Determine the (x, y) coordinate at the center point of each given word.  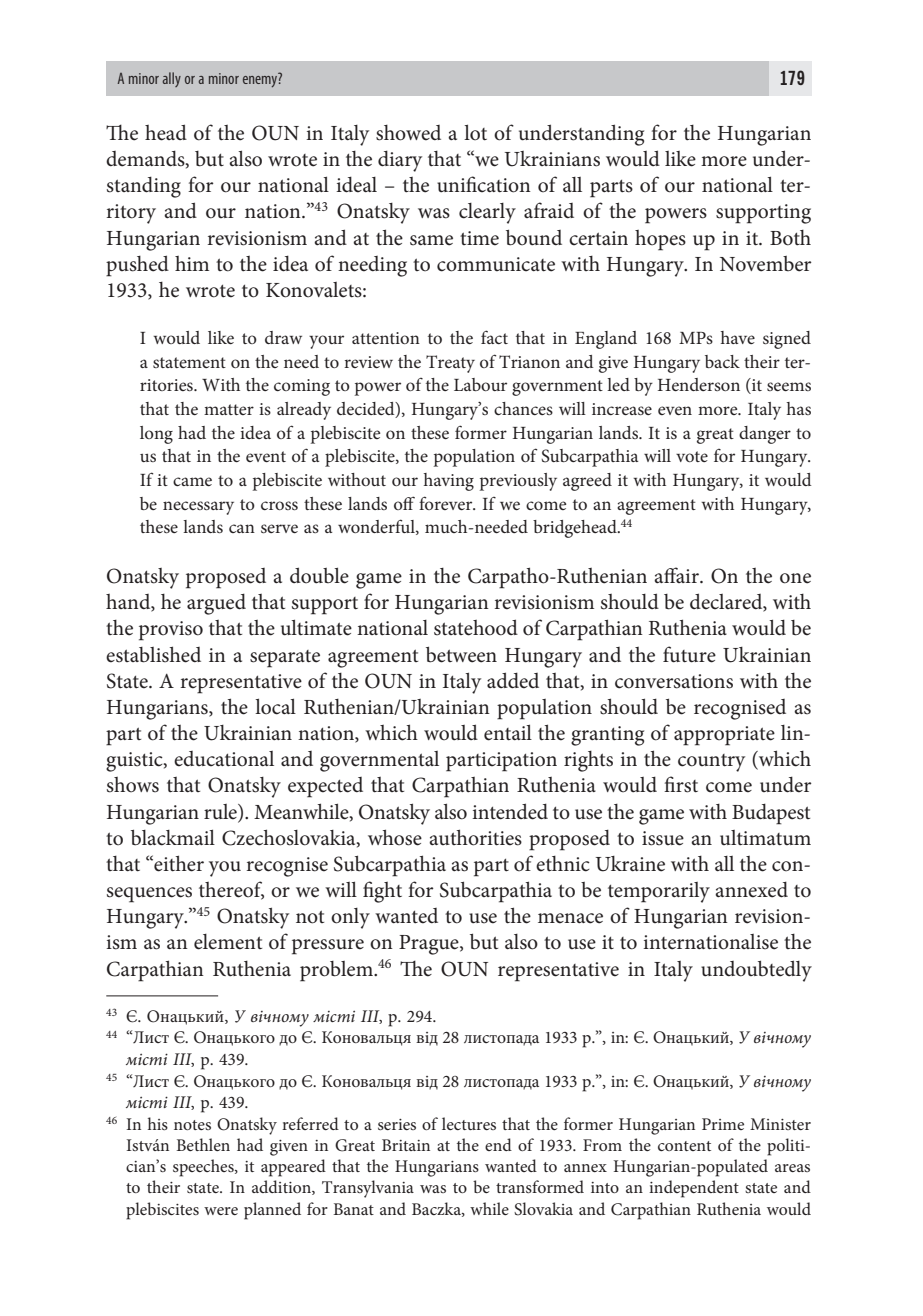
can (242, 528)
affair (677, 575)
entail (508, 732)
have (738, 337)
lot (475, 132)
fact (494, 337)
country (711, 763)
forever (447, 503)
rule (221, 812)
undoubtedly (756, 971)
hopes (660, 240)
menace (570, 918)
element (228, 942)
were (221, 1211)
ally (172, 79)
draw (283, 337)
